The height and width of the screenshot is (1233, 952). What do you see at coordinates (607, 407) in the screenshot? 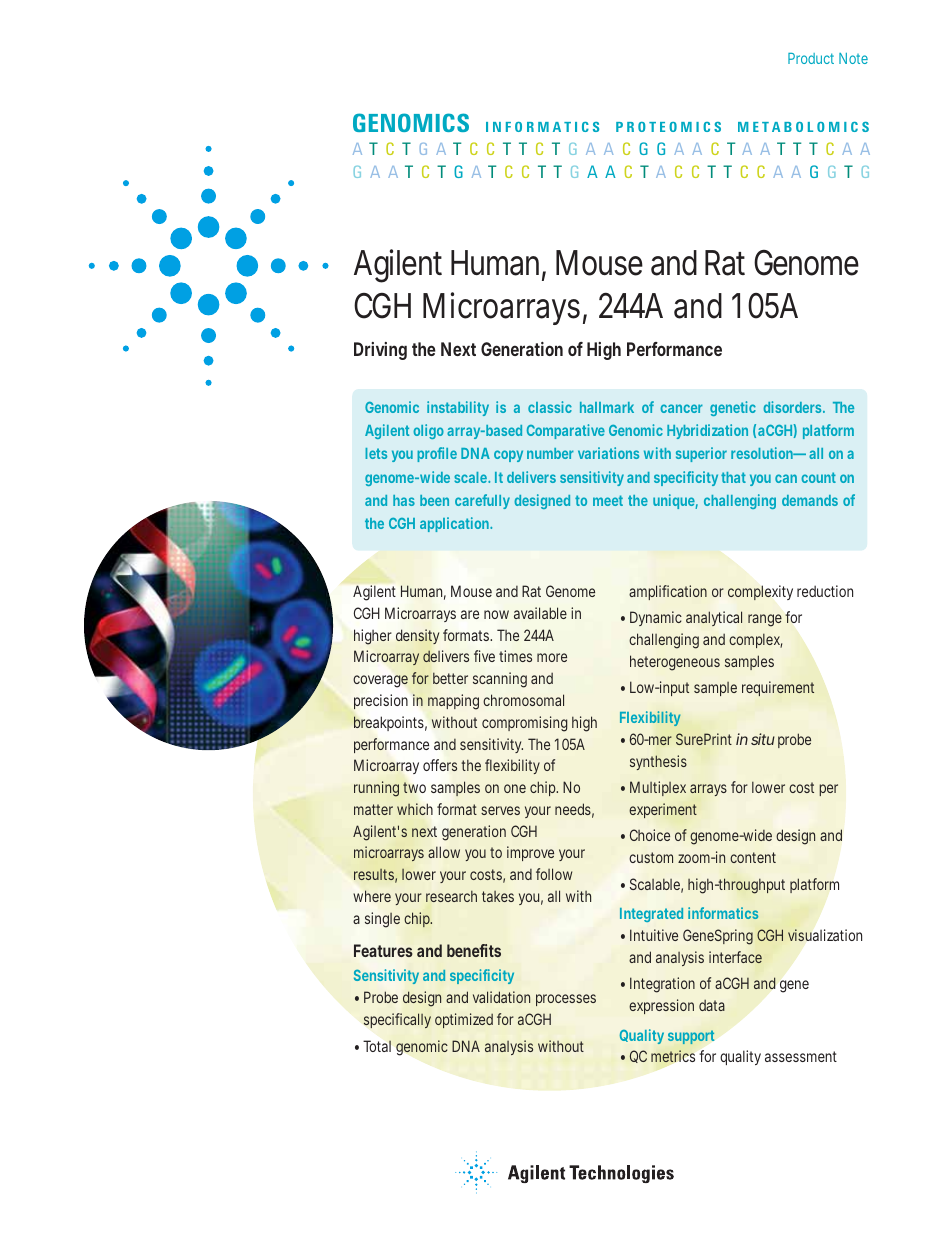
I see `hallmark` at bounding box center [607, 407].
